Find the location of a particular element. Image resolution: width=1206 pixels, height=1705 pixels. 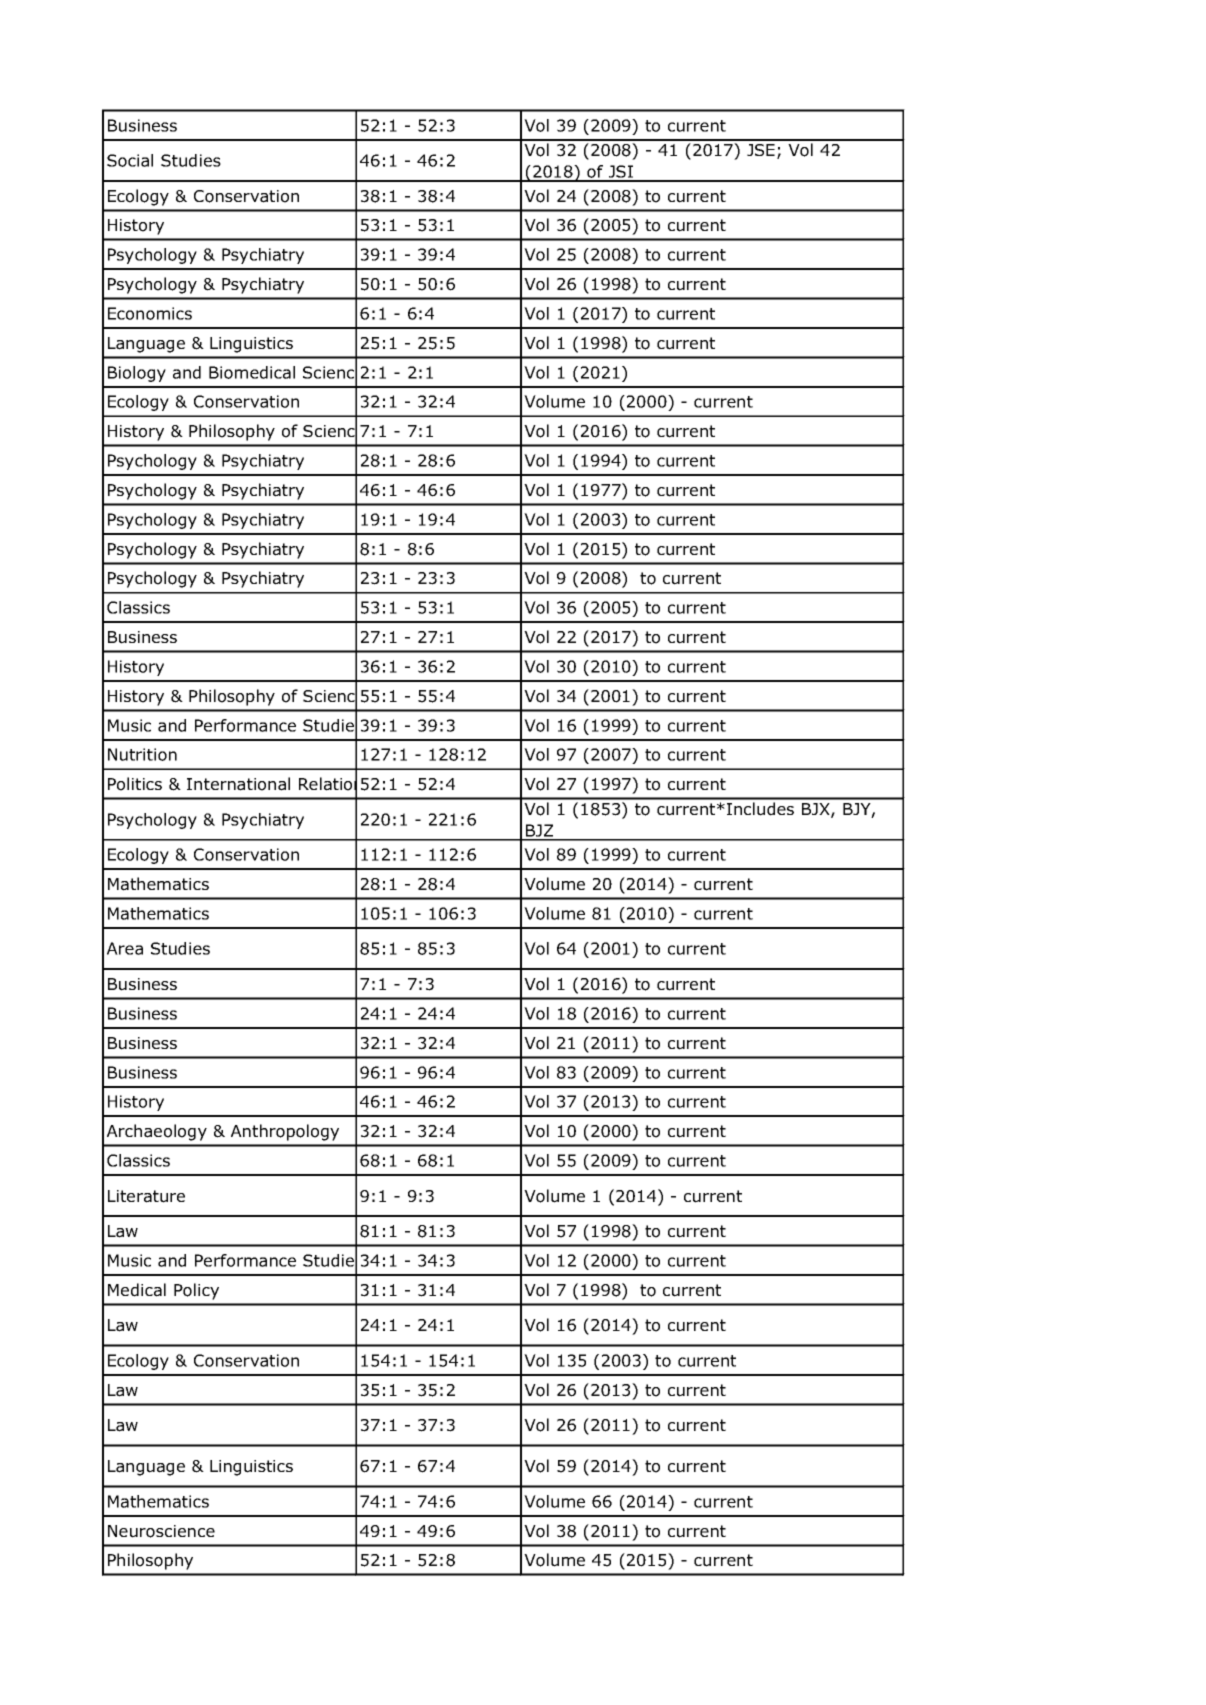

Politics is located at coordinates (135, 784).
